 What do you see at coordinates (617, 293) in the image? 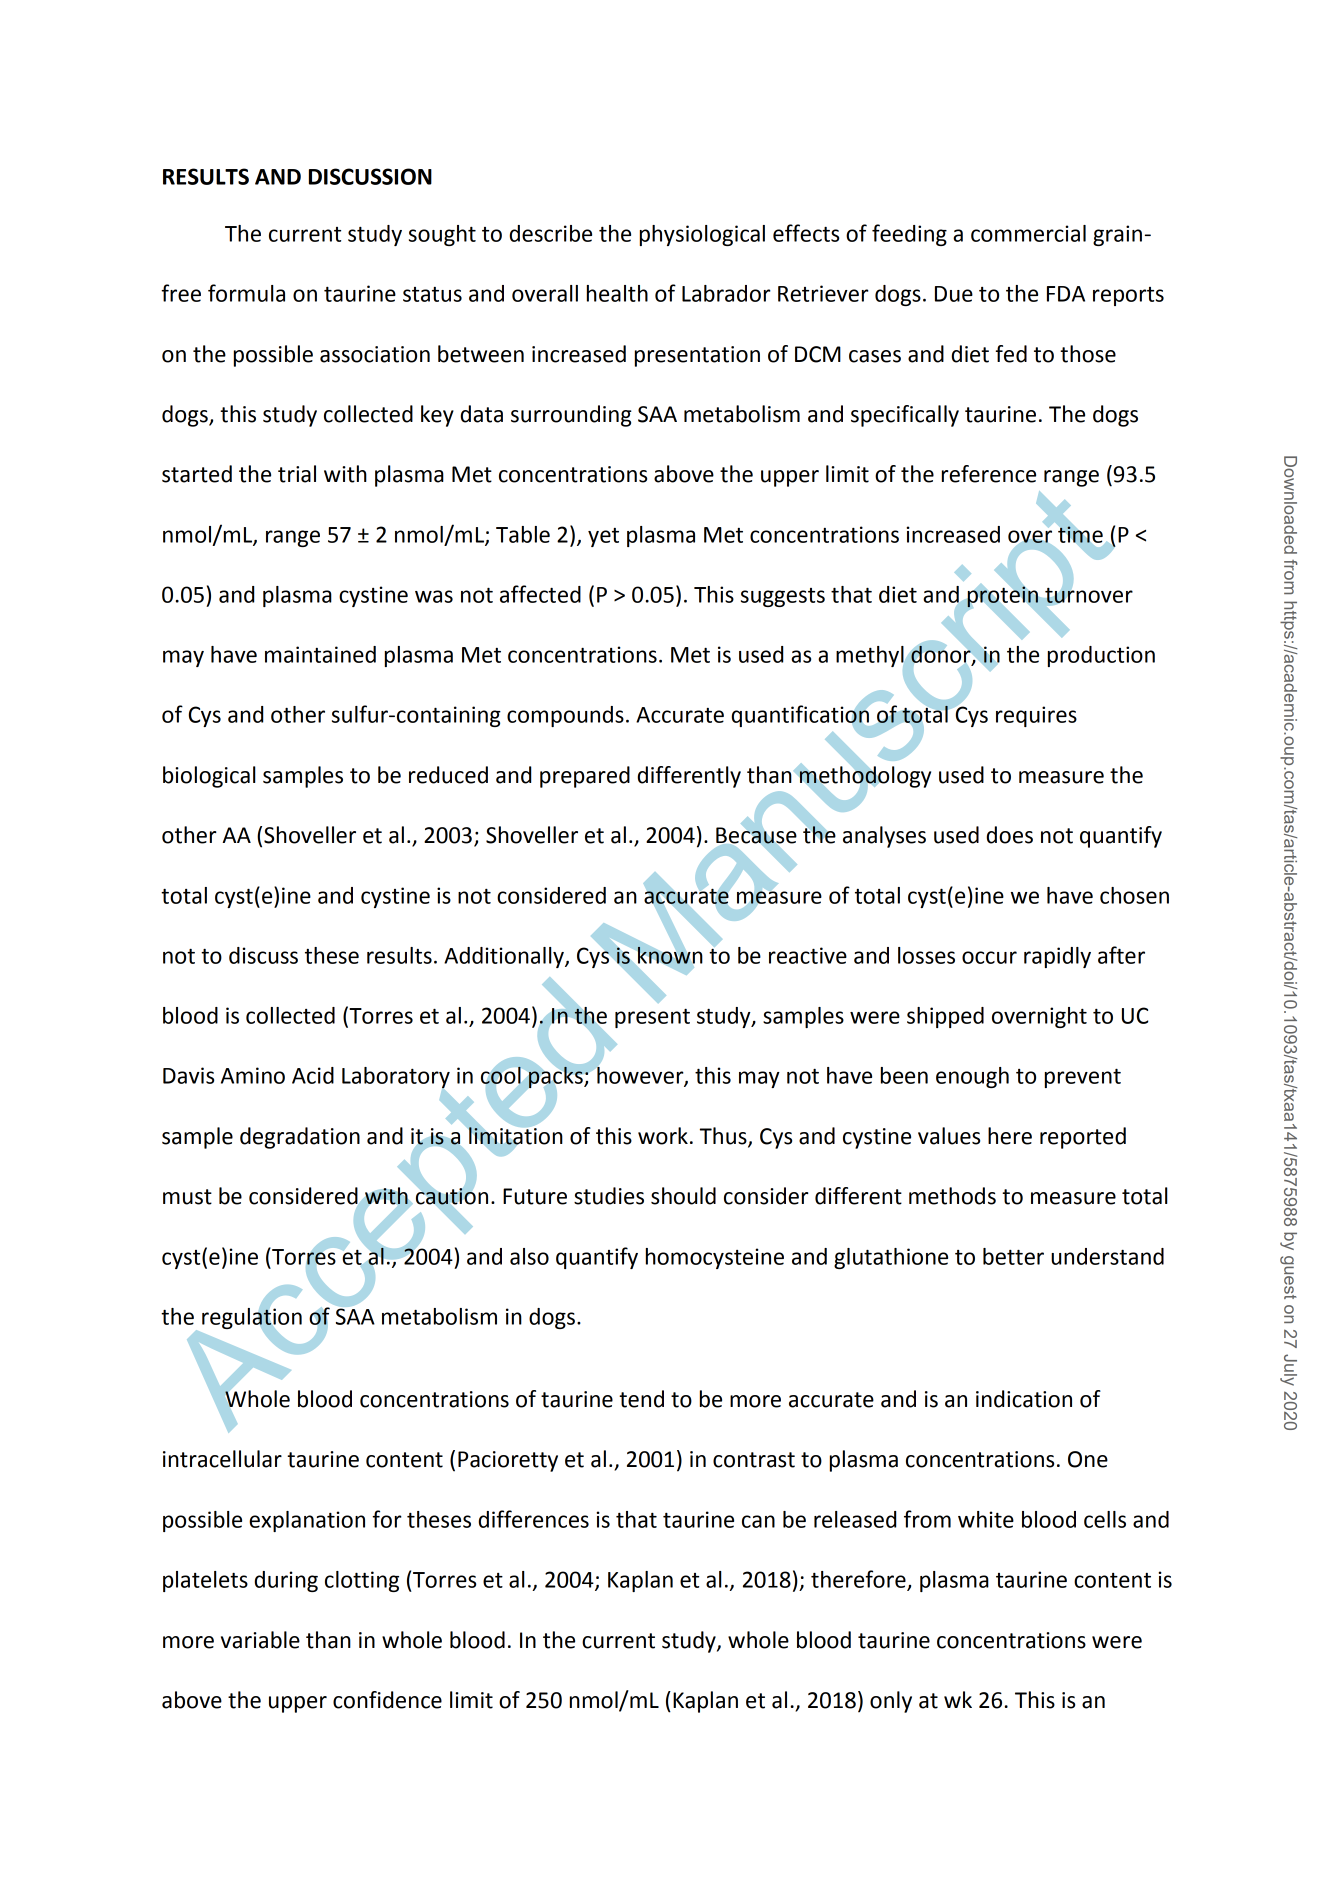
I see `health` at bounding box center [617, 293].
